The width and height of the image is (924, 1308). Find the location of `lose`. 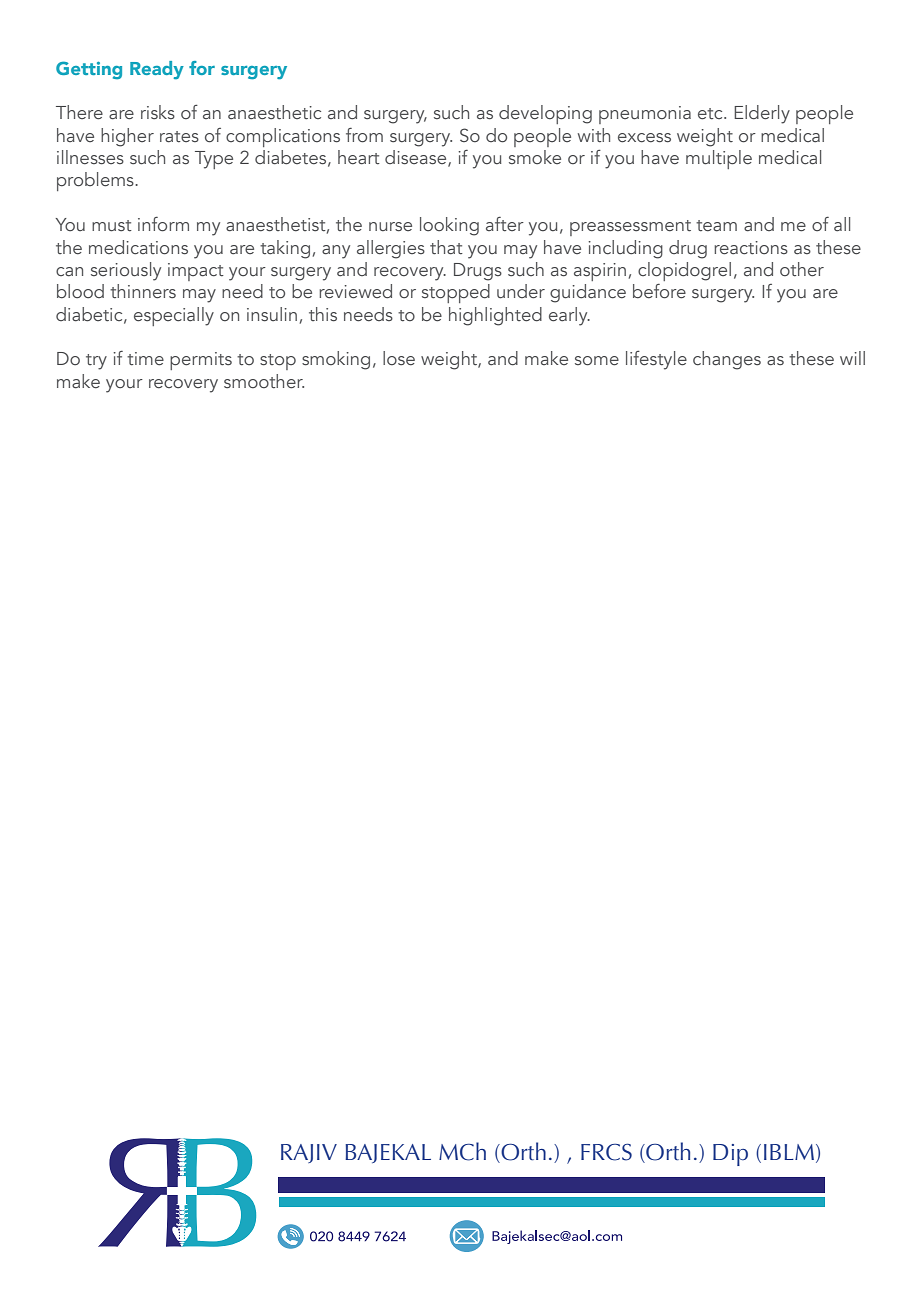

lose is located at coordinates (399, 358).
